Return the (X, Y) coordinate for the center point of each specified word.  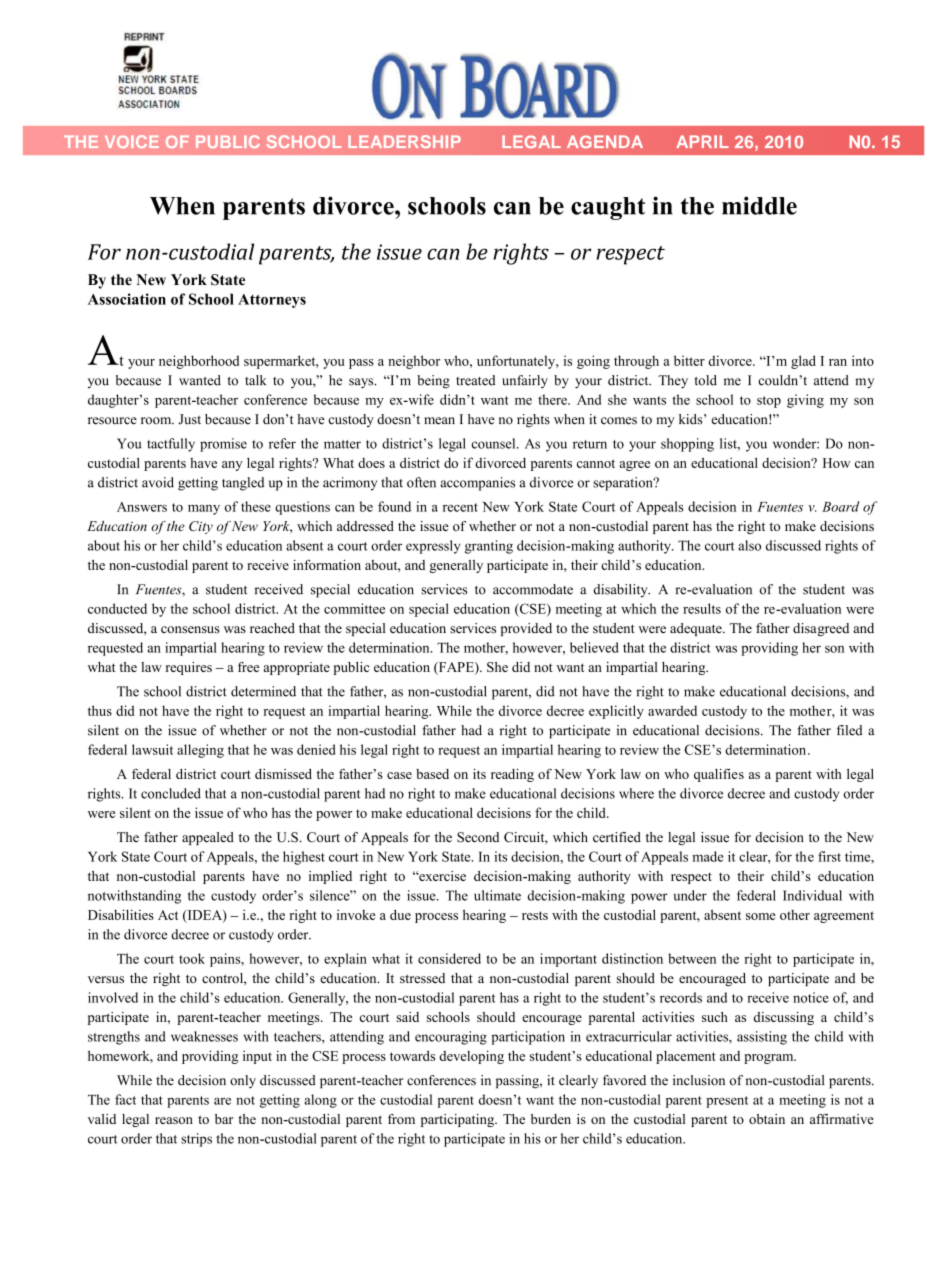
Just (190, 419)
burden (551, 1119)
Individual (812, 895)
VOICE (132, 141)
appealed (208, 838)
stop (769, 402)
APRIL (702, 141)
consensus (190, 630)
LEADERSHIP (404, 141)
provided (526, 629)
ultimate (497, 895)
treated (475, 380)
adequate (697, 629)
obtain (767, 1119)
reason (174, 1120)
